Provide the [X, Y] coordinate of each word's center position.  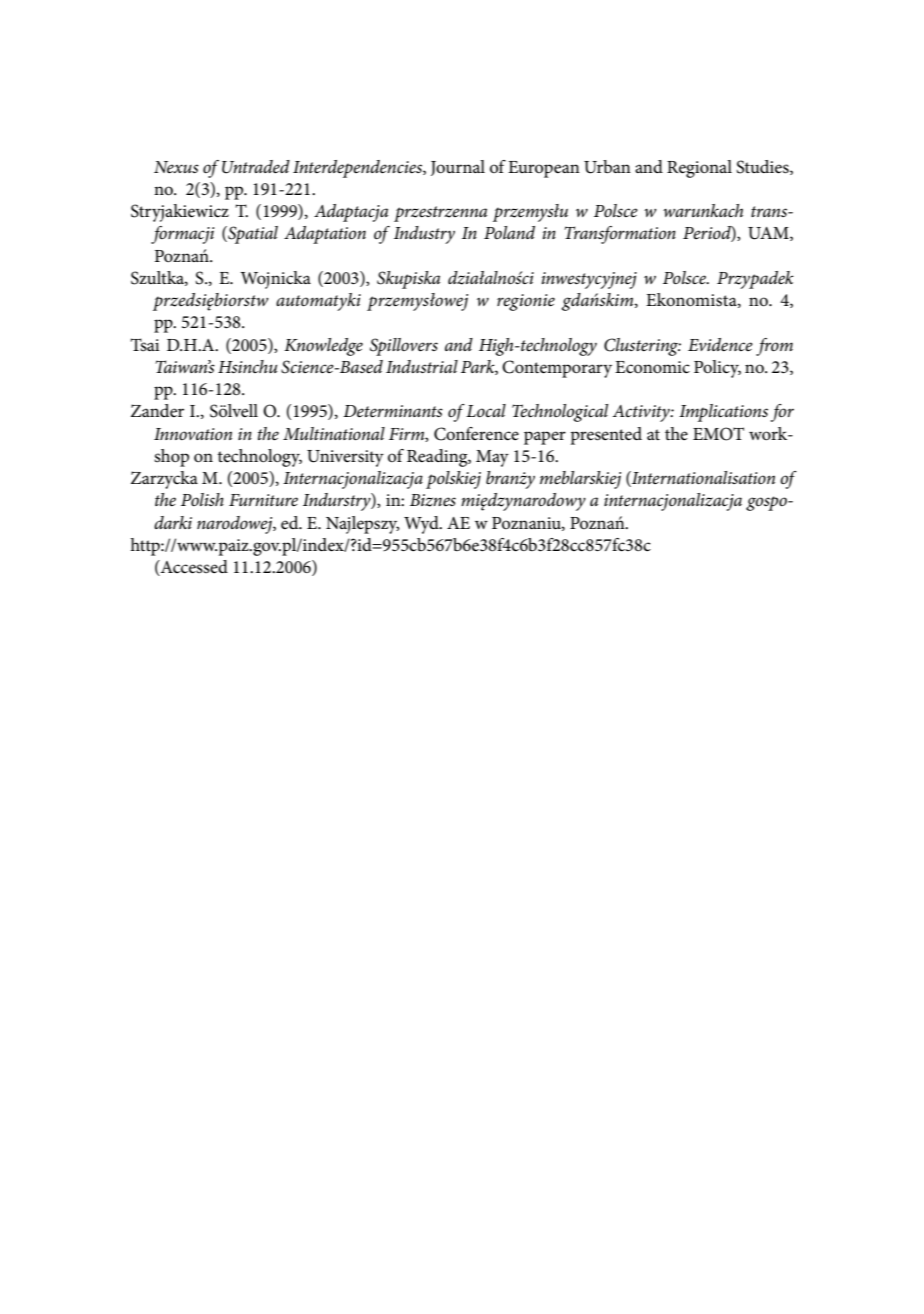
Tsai [145, 344]
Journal [458, 168]
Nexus [176, 167]
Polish [202, 499]
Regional [699, 169]
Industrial [422, 366]
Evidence [720, 345]
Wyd [422, 525]
